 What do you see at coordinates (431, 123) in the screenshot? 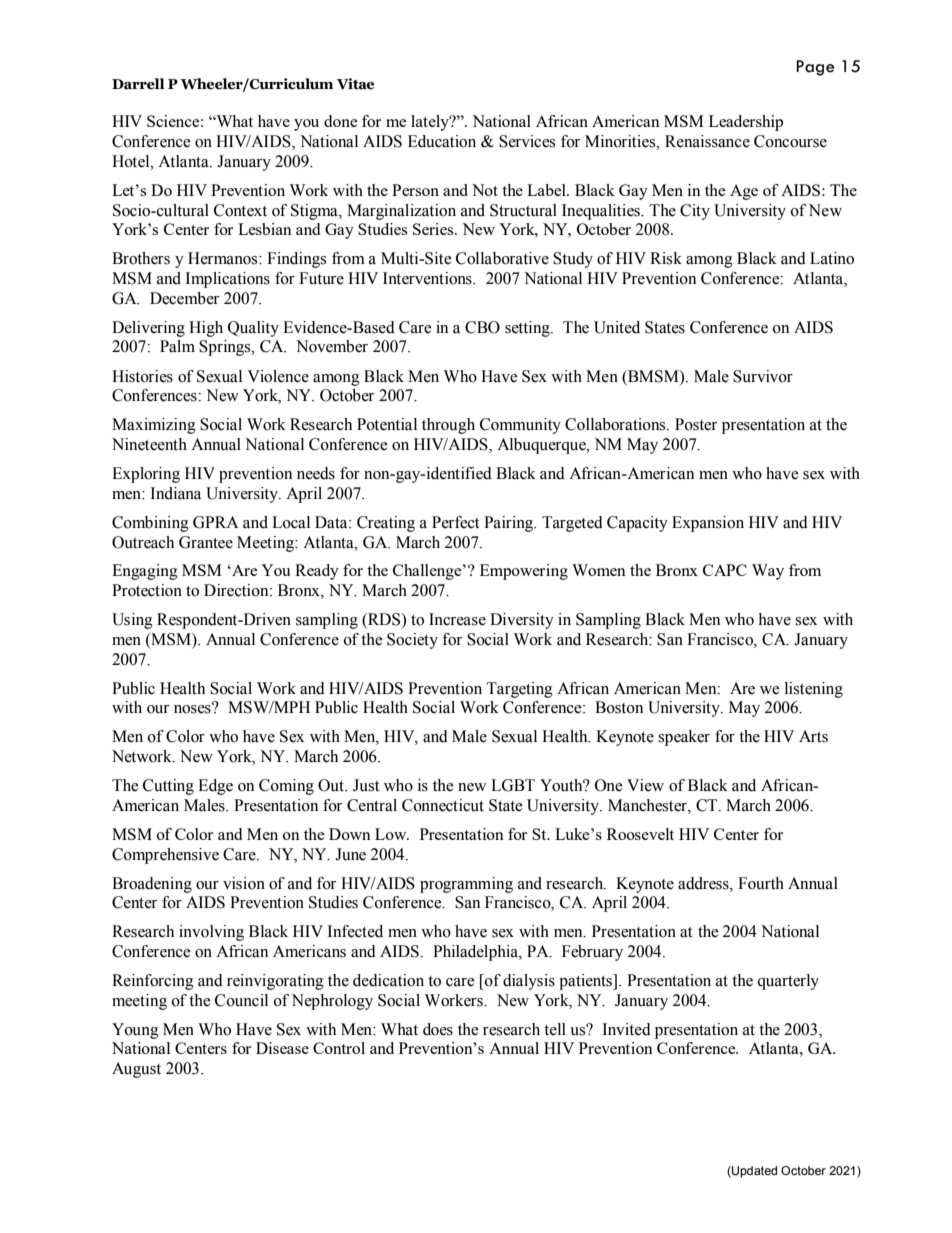
I see `lately` at bounding box center [431, 123].
